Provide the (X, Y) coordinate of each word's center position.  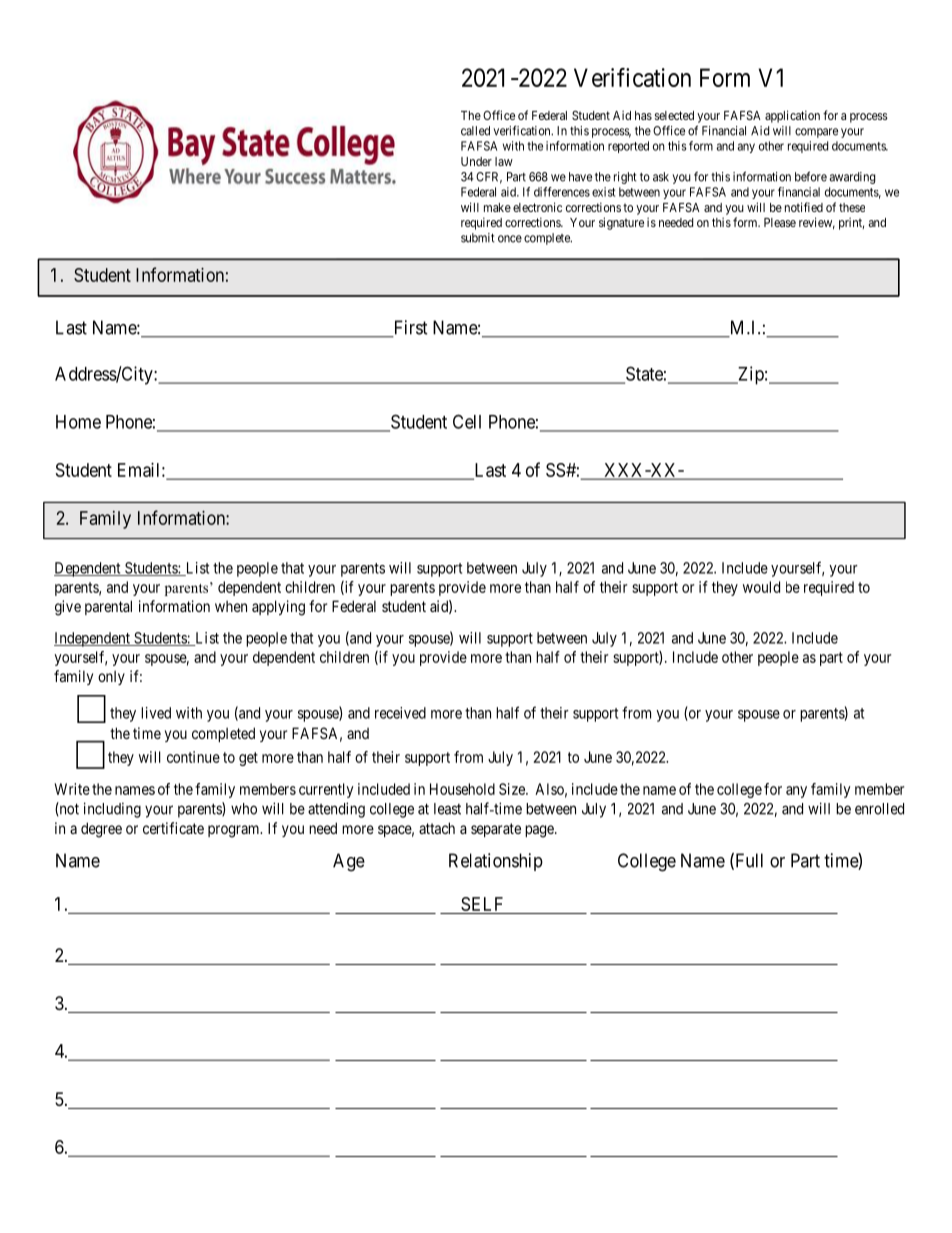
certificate (173, 828)
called (475, 131)
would (761, 587)
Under (476, 161)
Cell (467, 421)
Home (78, 422)
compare (816, 133)
